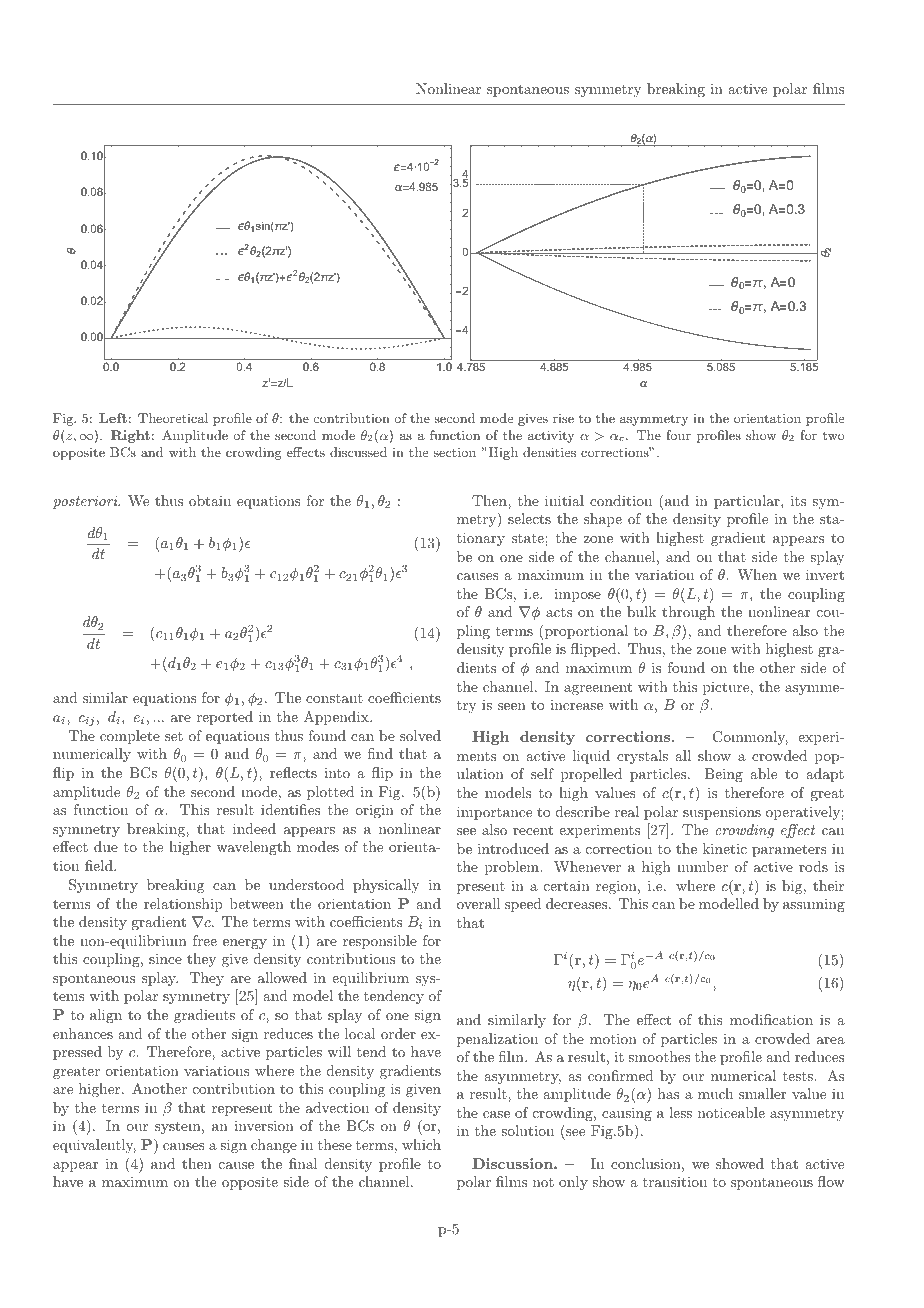  Describe the element at coordinates (722, 813) in the image. I see `suspensions` at that location.
